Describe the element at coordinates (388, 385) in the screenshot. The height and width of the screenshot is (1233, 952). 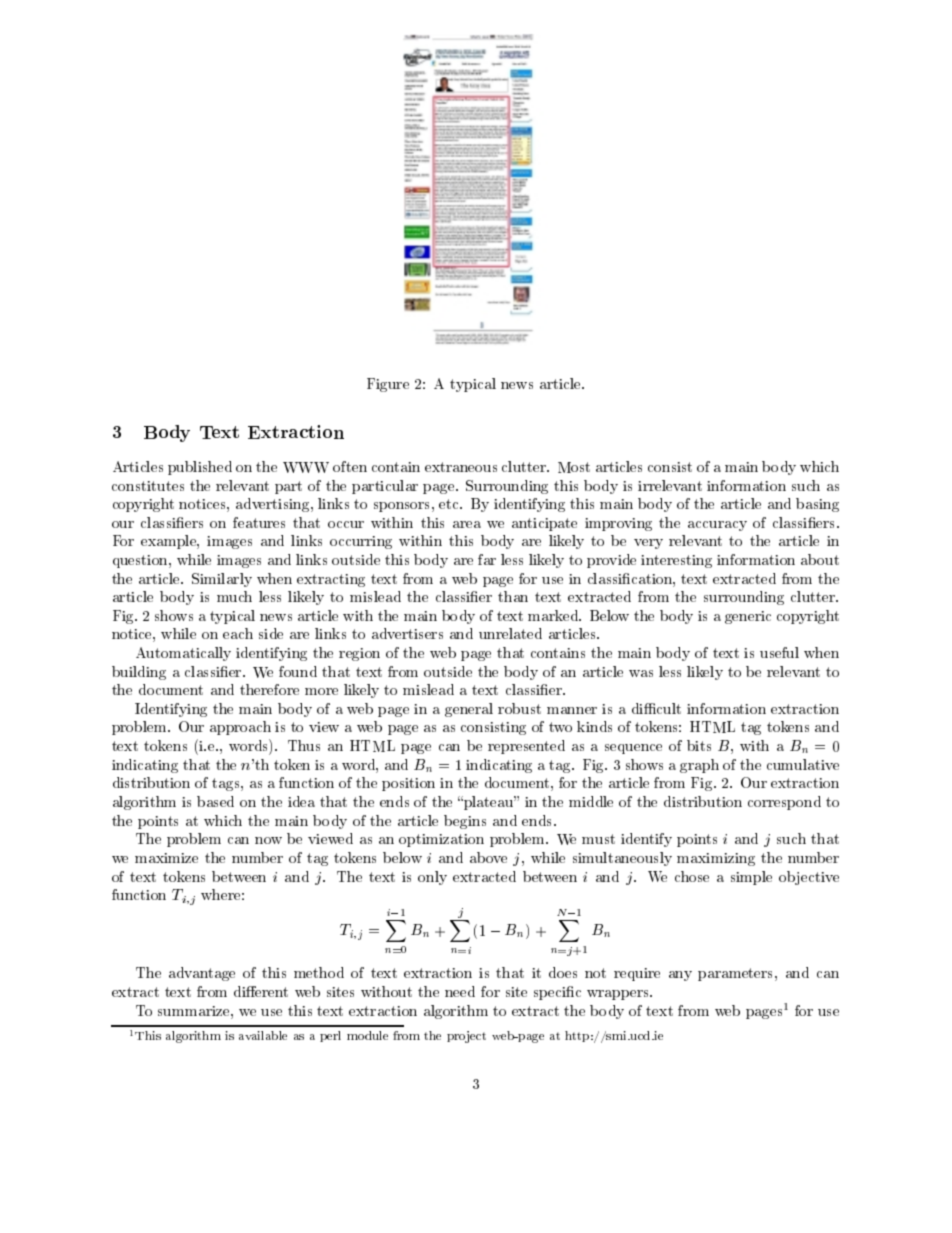
I see `Figure` at that location.
